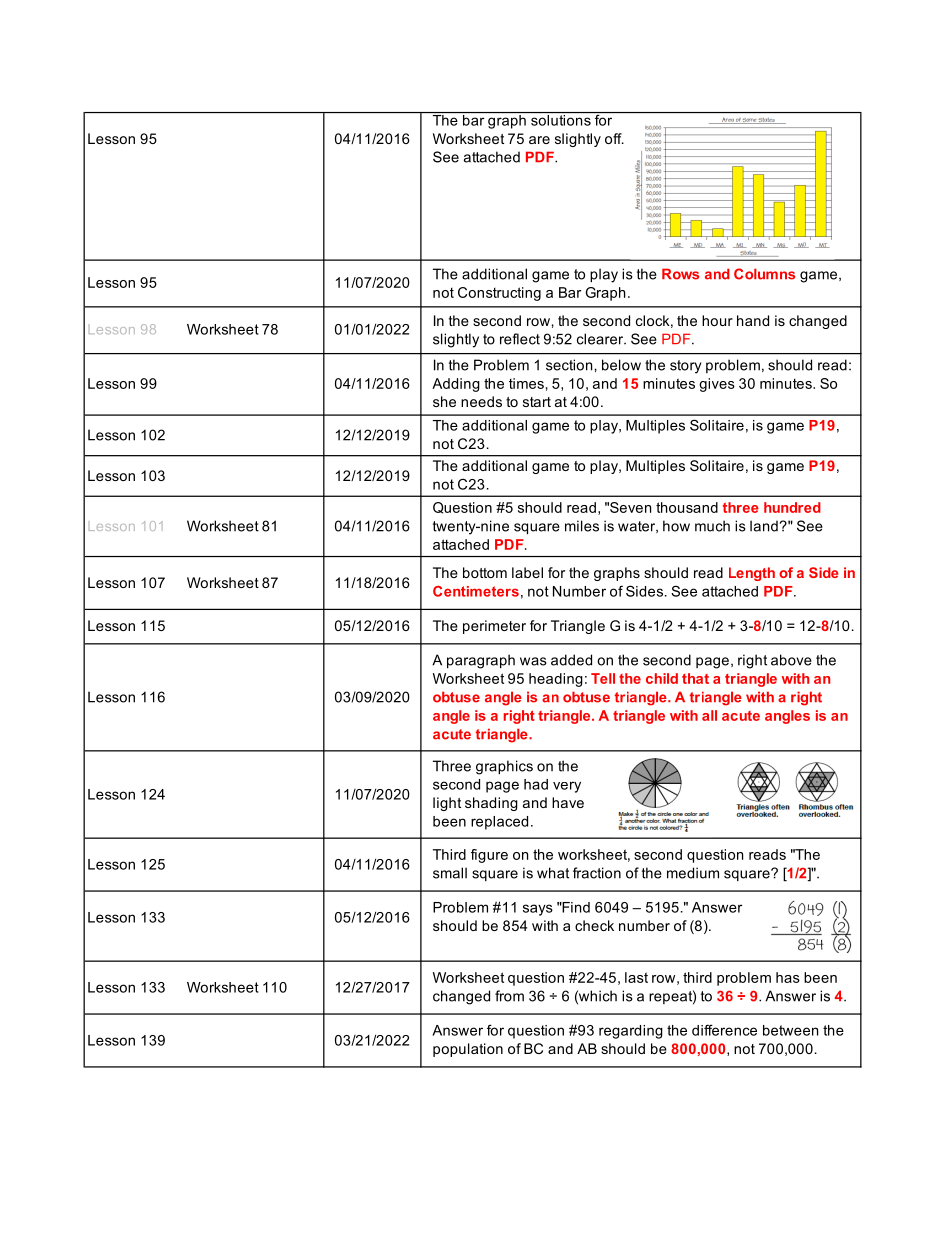 Image resolution: width=952 pixels, height=1233 pixels. What do you see at coordinates (764, 274) in the screenshot?
I see `Columns` at bounding box center [764, 274].
